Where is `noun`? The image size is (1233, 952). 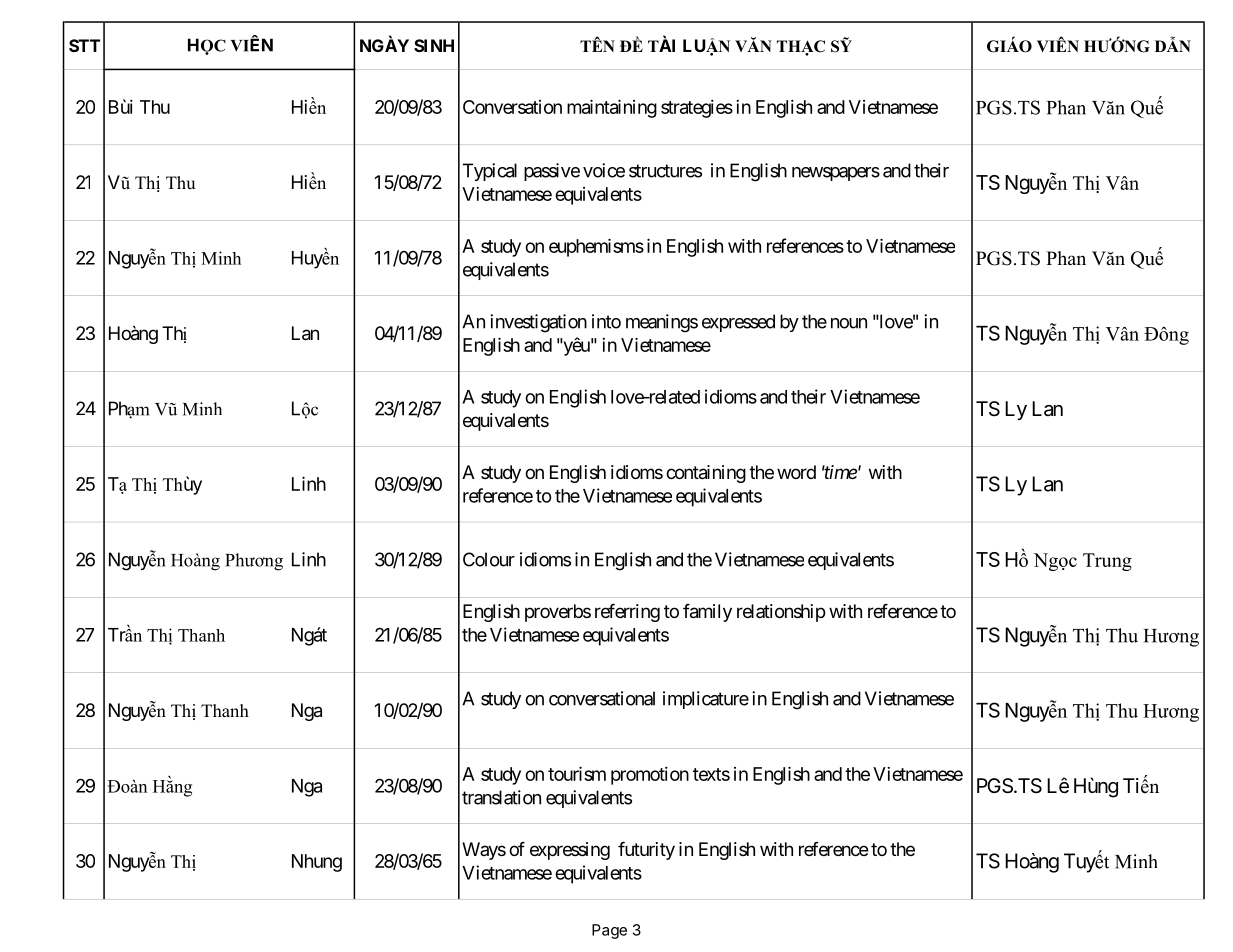
noun is located at coordinates (849, 323).
